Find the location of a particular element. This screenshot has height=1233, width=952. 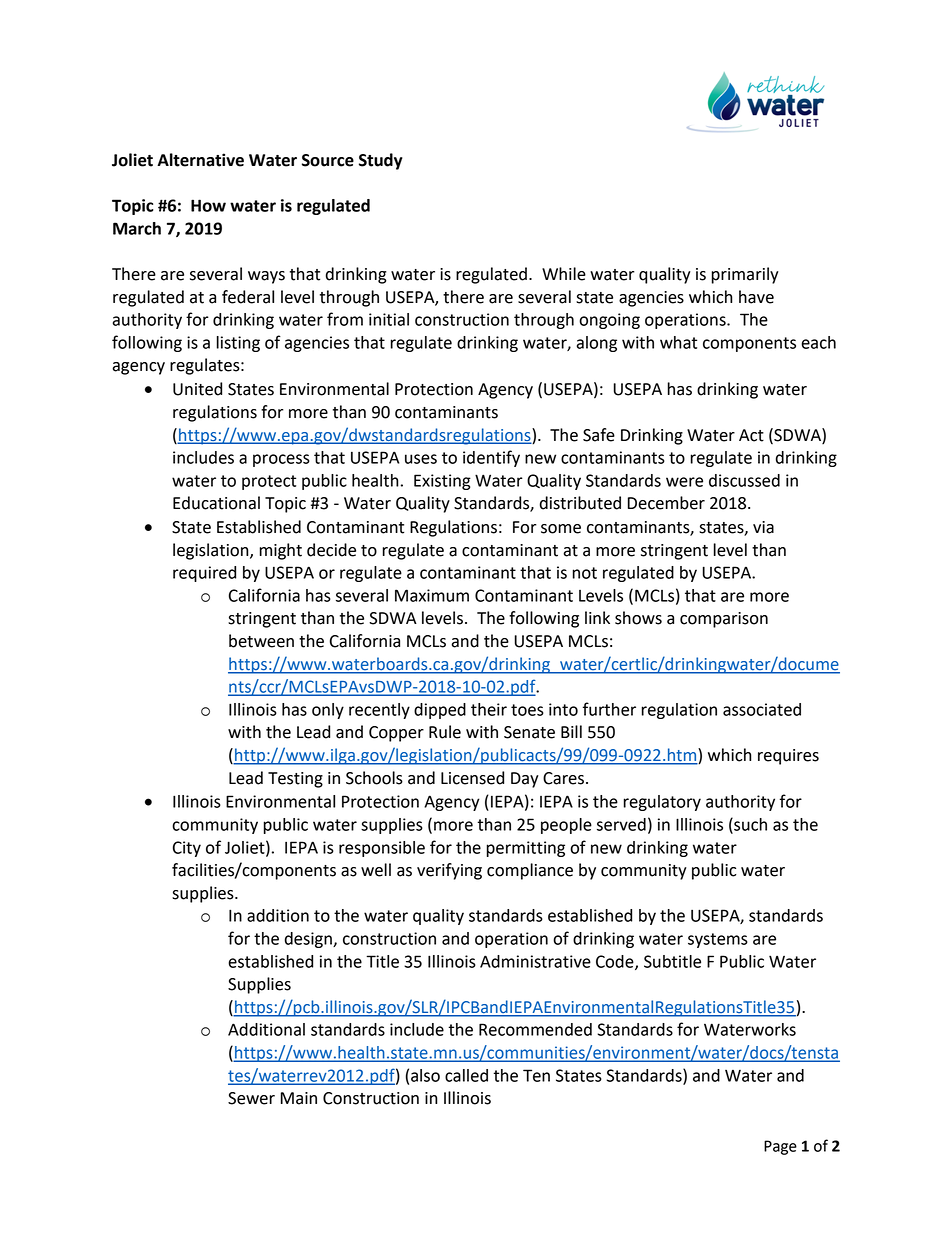

Alternative is located at coordinates (200, 160).
